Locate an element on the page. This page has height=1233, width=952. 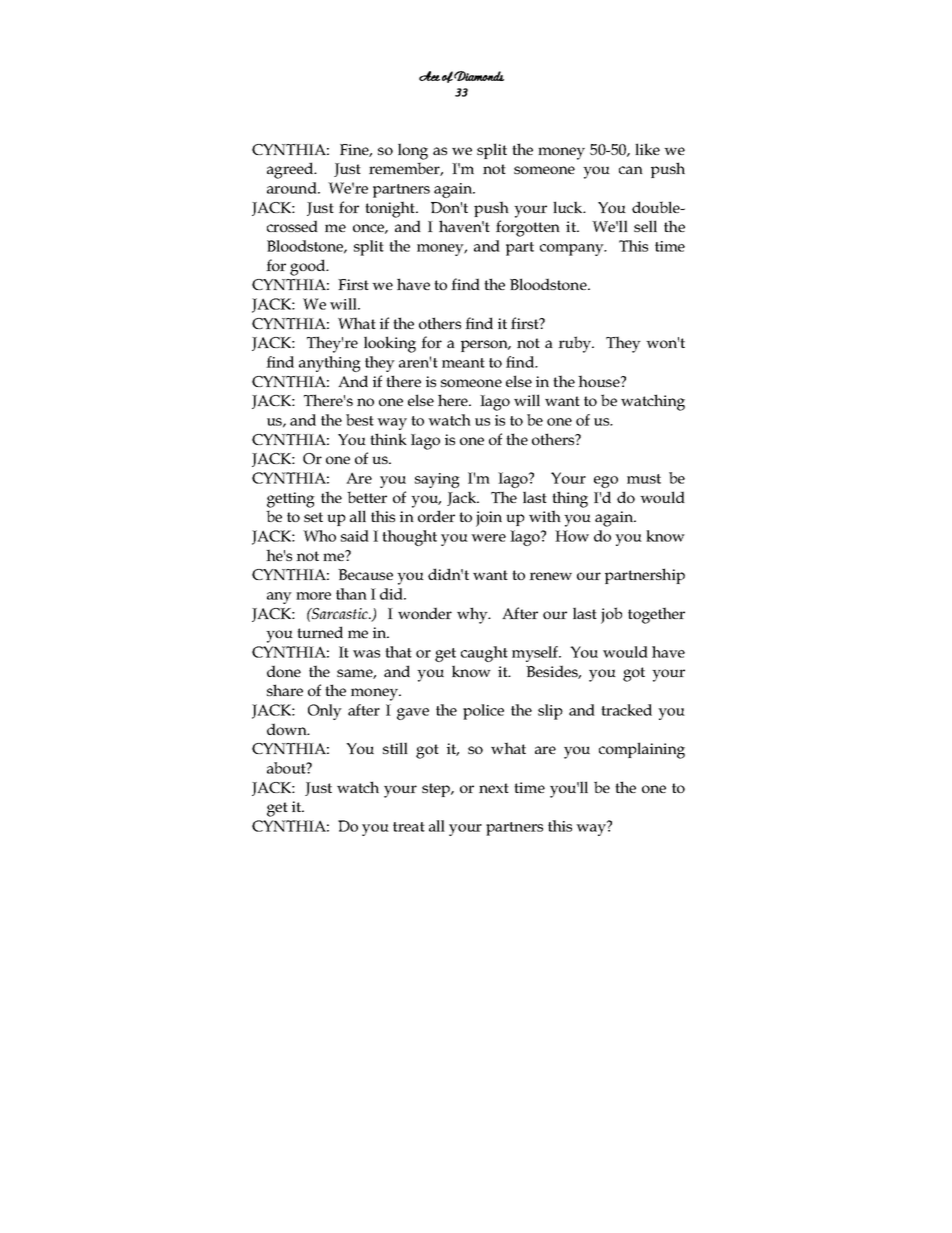
company is located at coordinates (573, 250).
